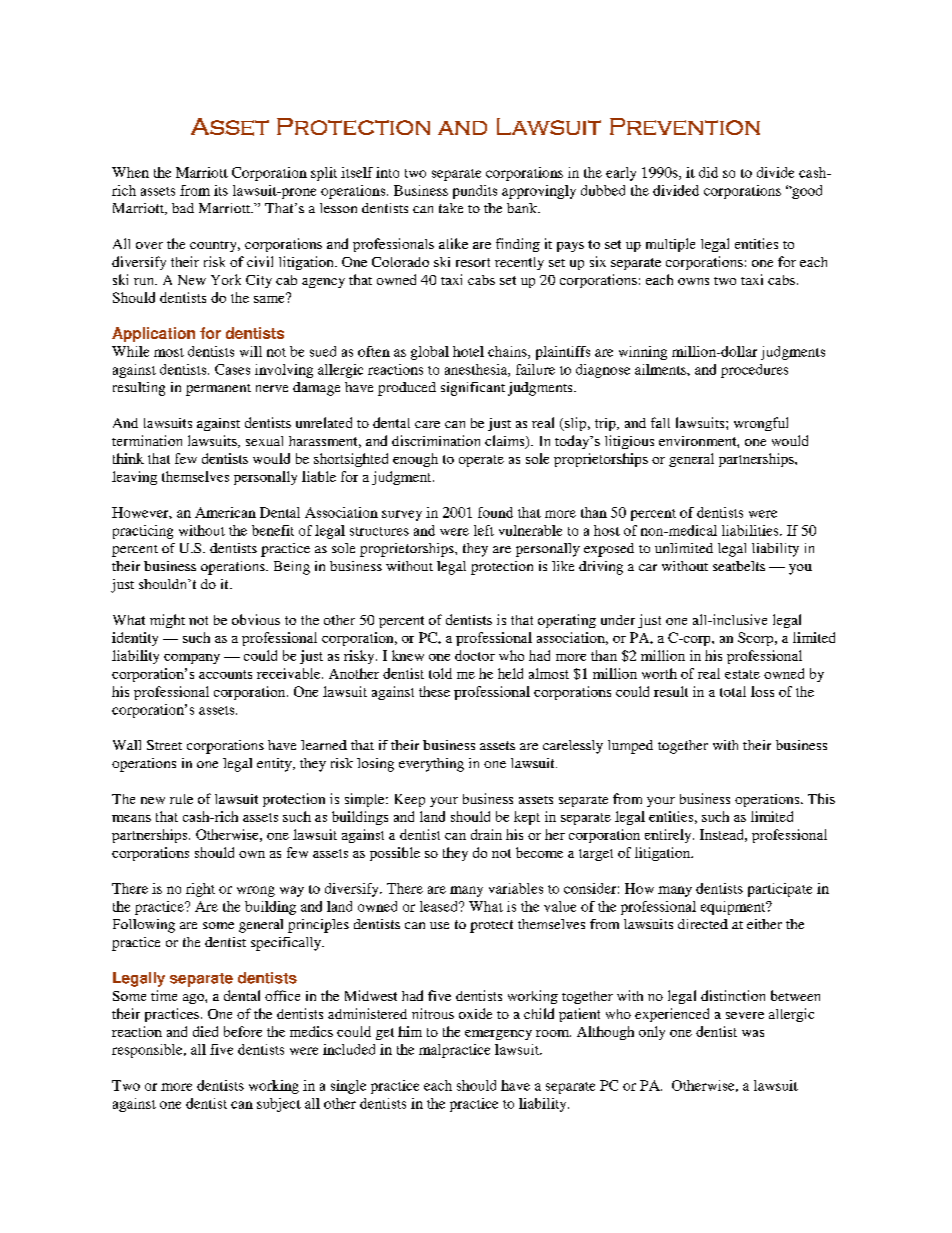  What do you see at coordinates (751, 530) in the screenshot?
I see `liabilities` at bounding box center [751, 530].
